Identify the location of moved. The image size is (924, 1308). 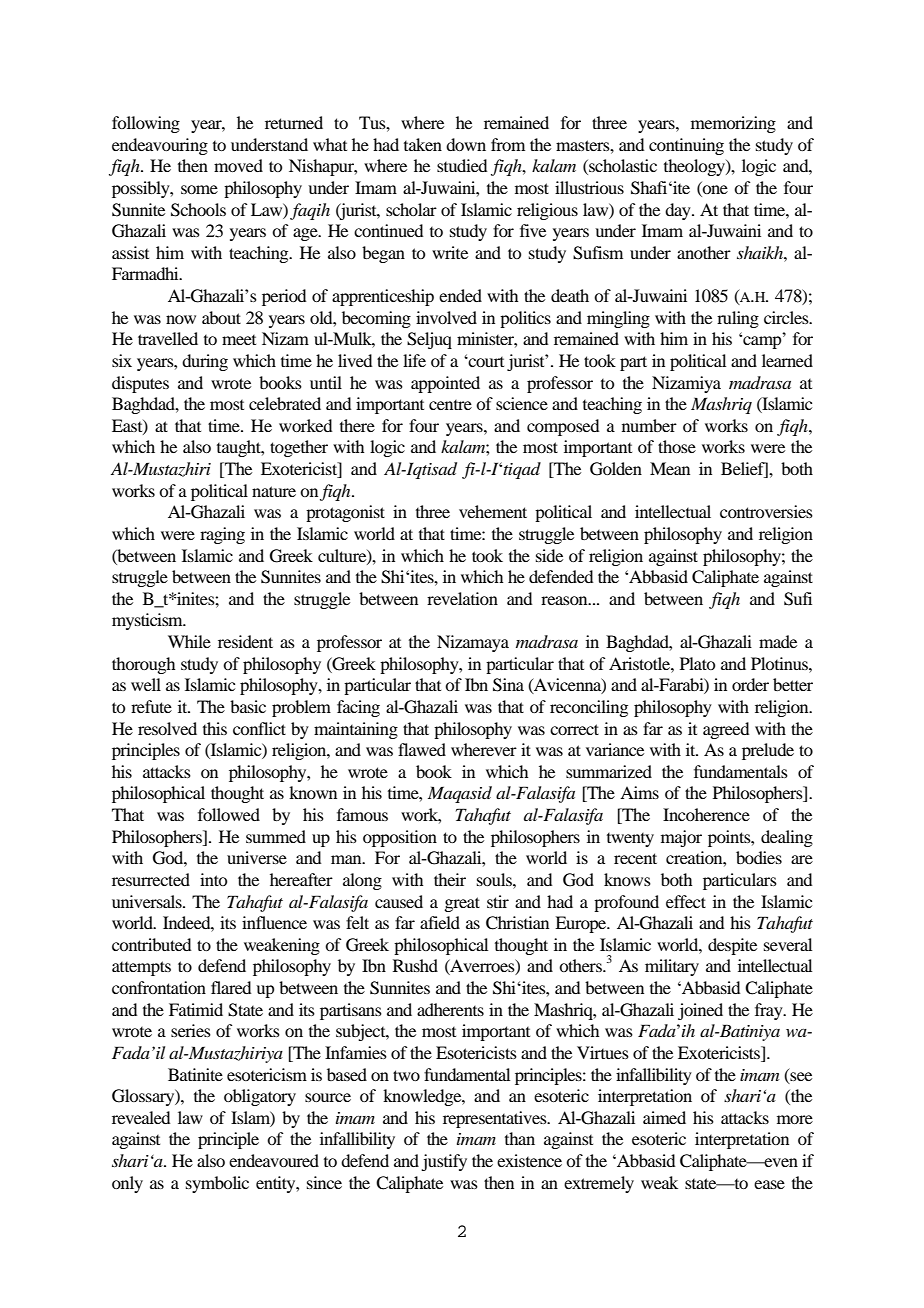
(238, 165).
